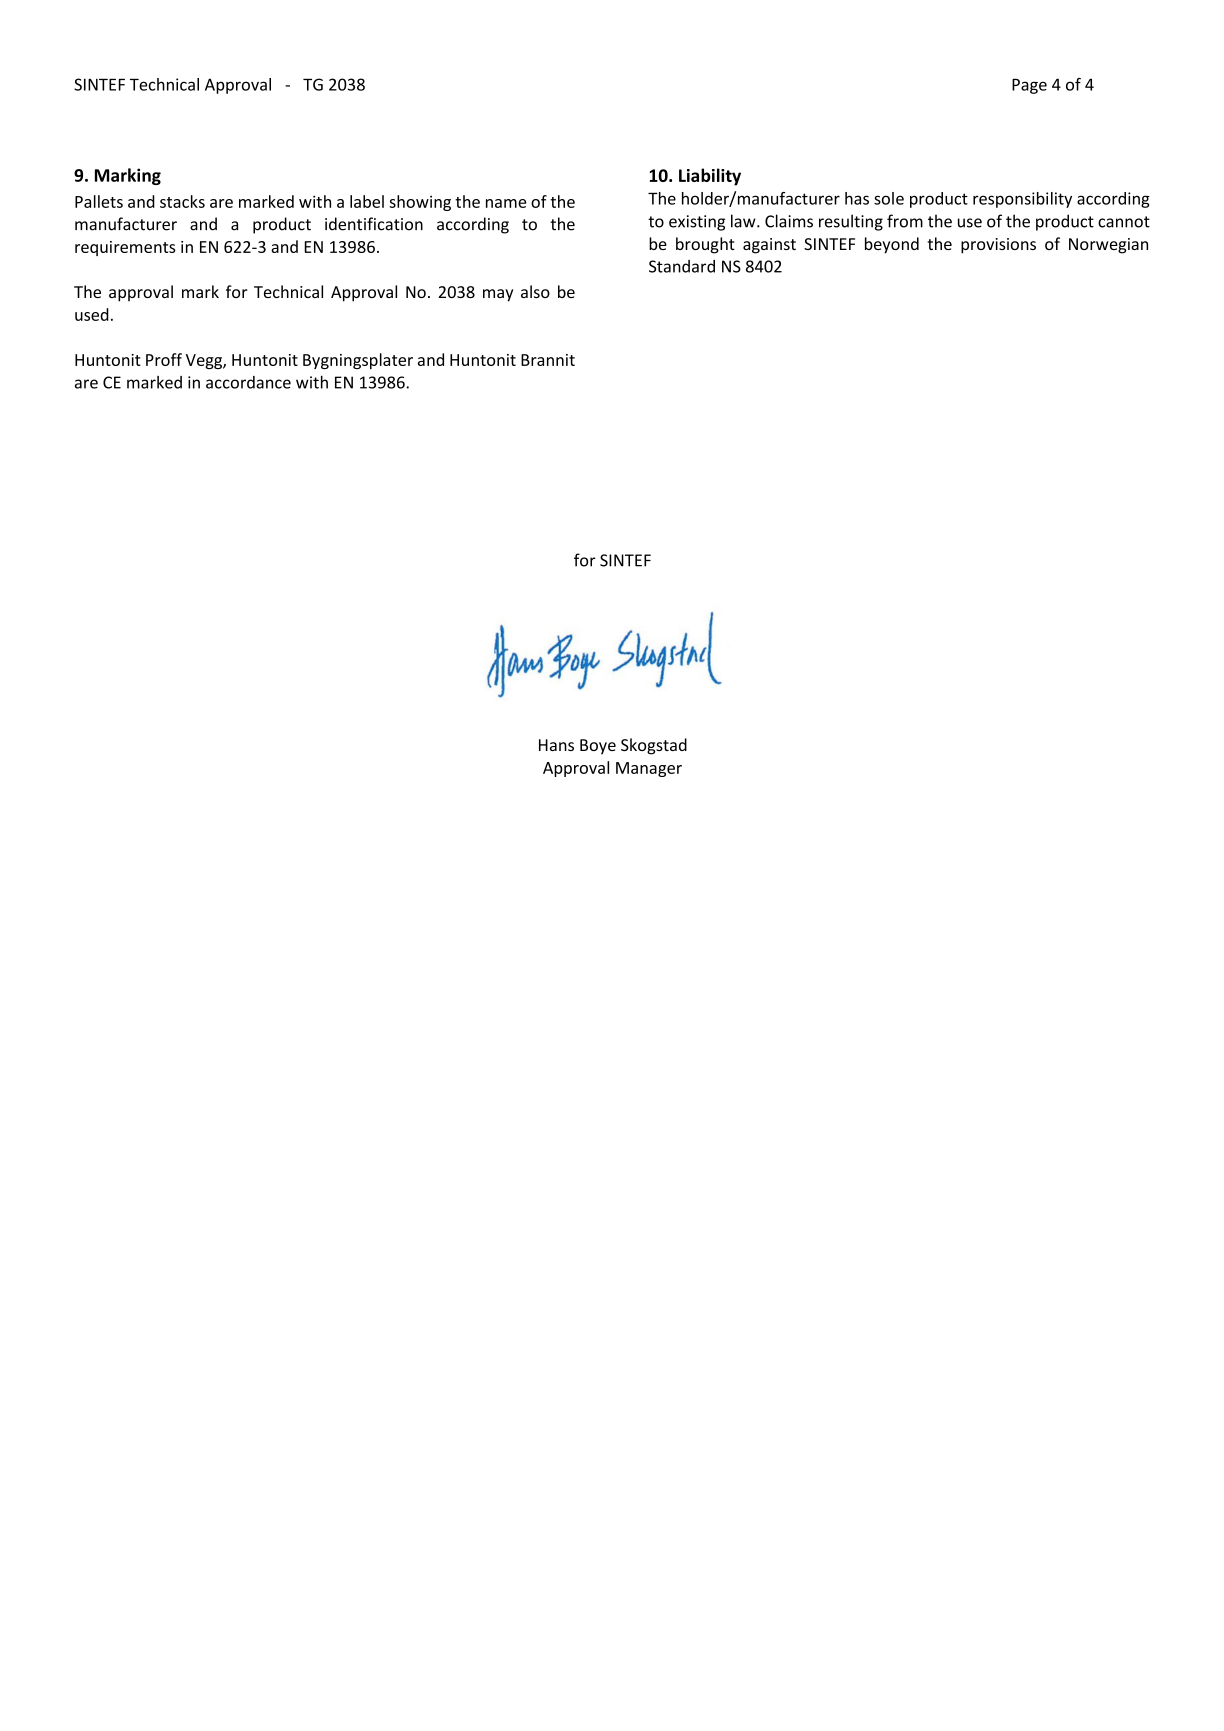  What do you see at coordinates (92, 314) in the screenshot?
I see `used` at bounding box center [92, 314].
